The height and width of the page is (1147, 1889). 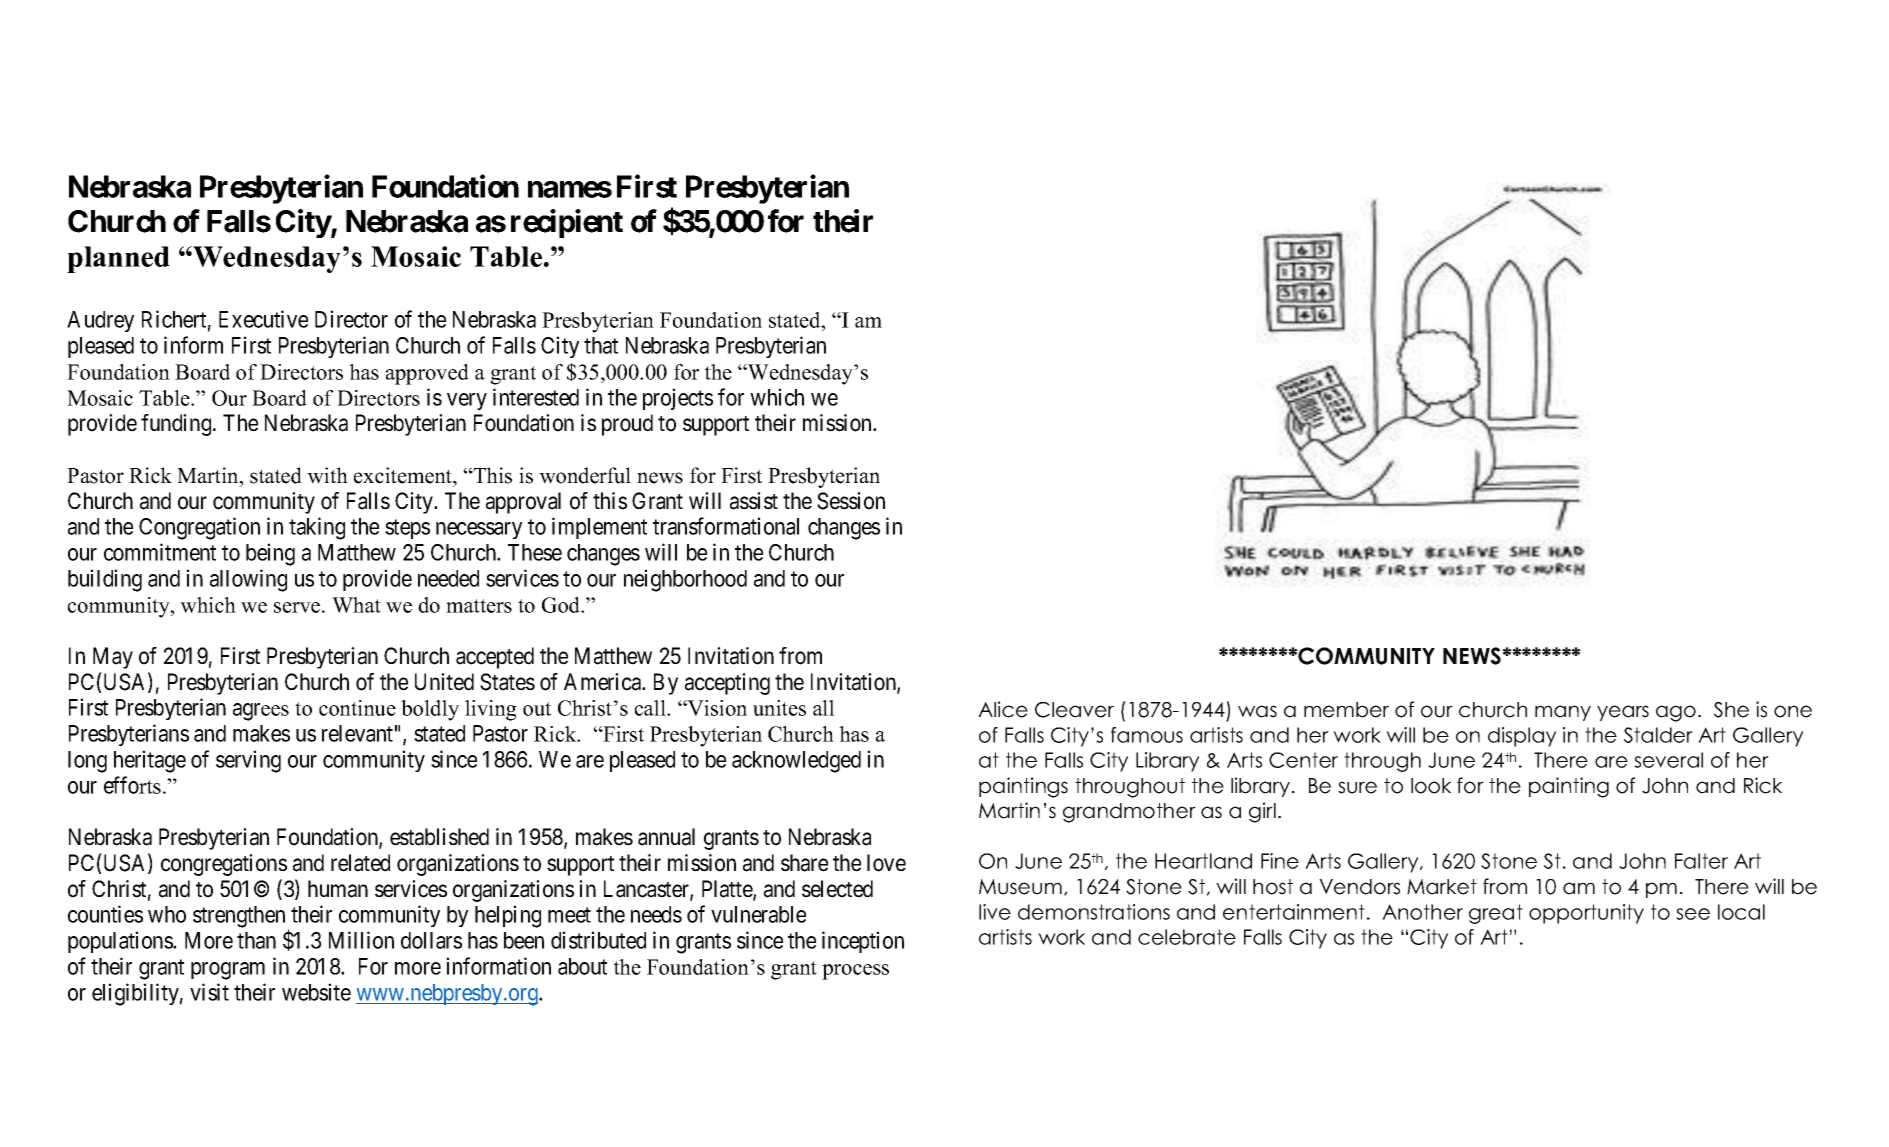 I want to click on opportunity, so click(x=1586, y=914).
